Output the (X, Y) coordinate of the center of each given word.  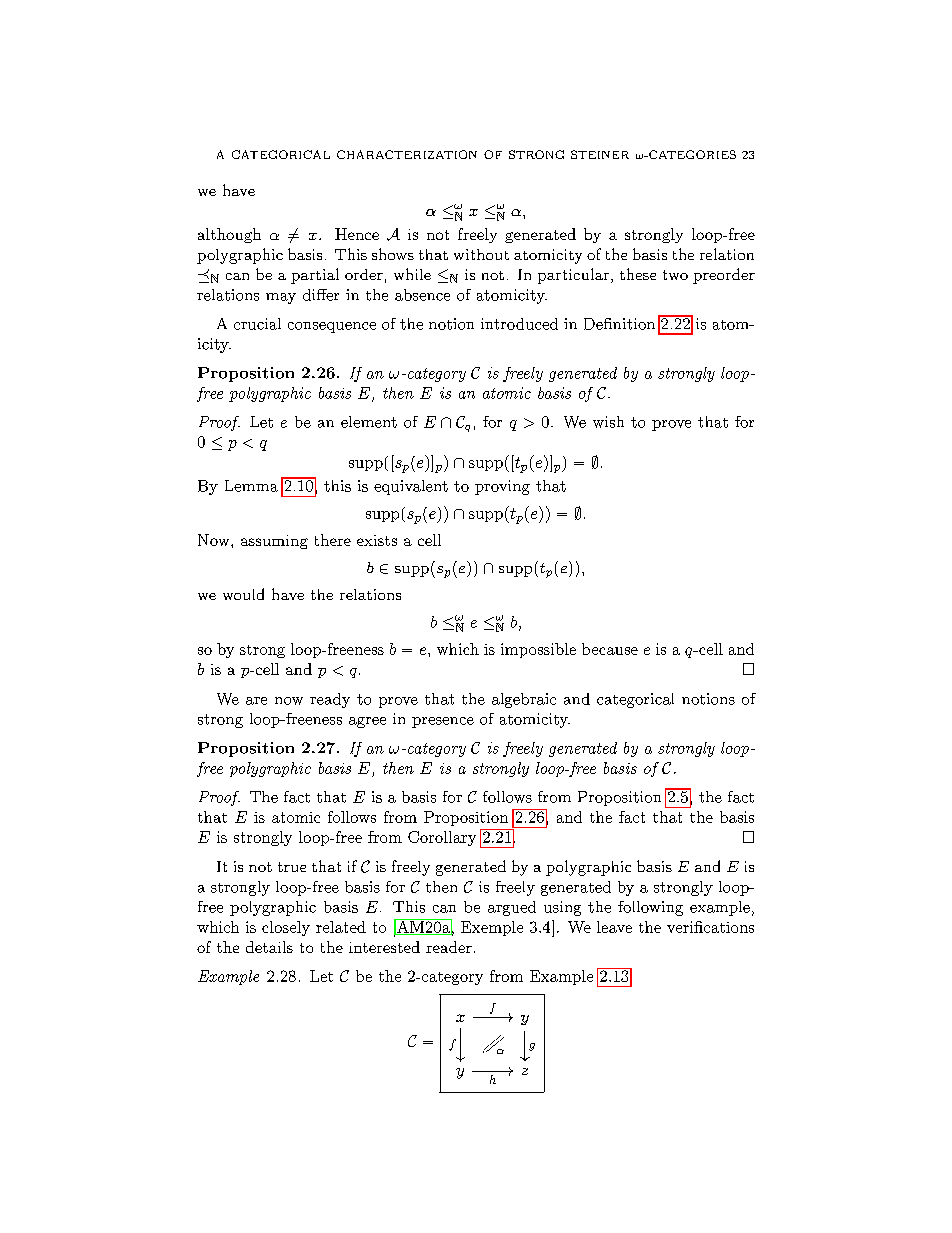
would (243, 594)
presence (443, 722)
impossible (538, 650)
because (610, 649)
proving (502, 487)
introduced (519, 324)
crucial (257, 324)
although (229, 235)
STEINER (600, 154)
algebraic (524, 700)
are (256, 701)
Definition (619, 324)
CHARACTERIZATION (407, 154)
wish (608, 422)
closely (286, 928)
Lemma (251, 486)
